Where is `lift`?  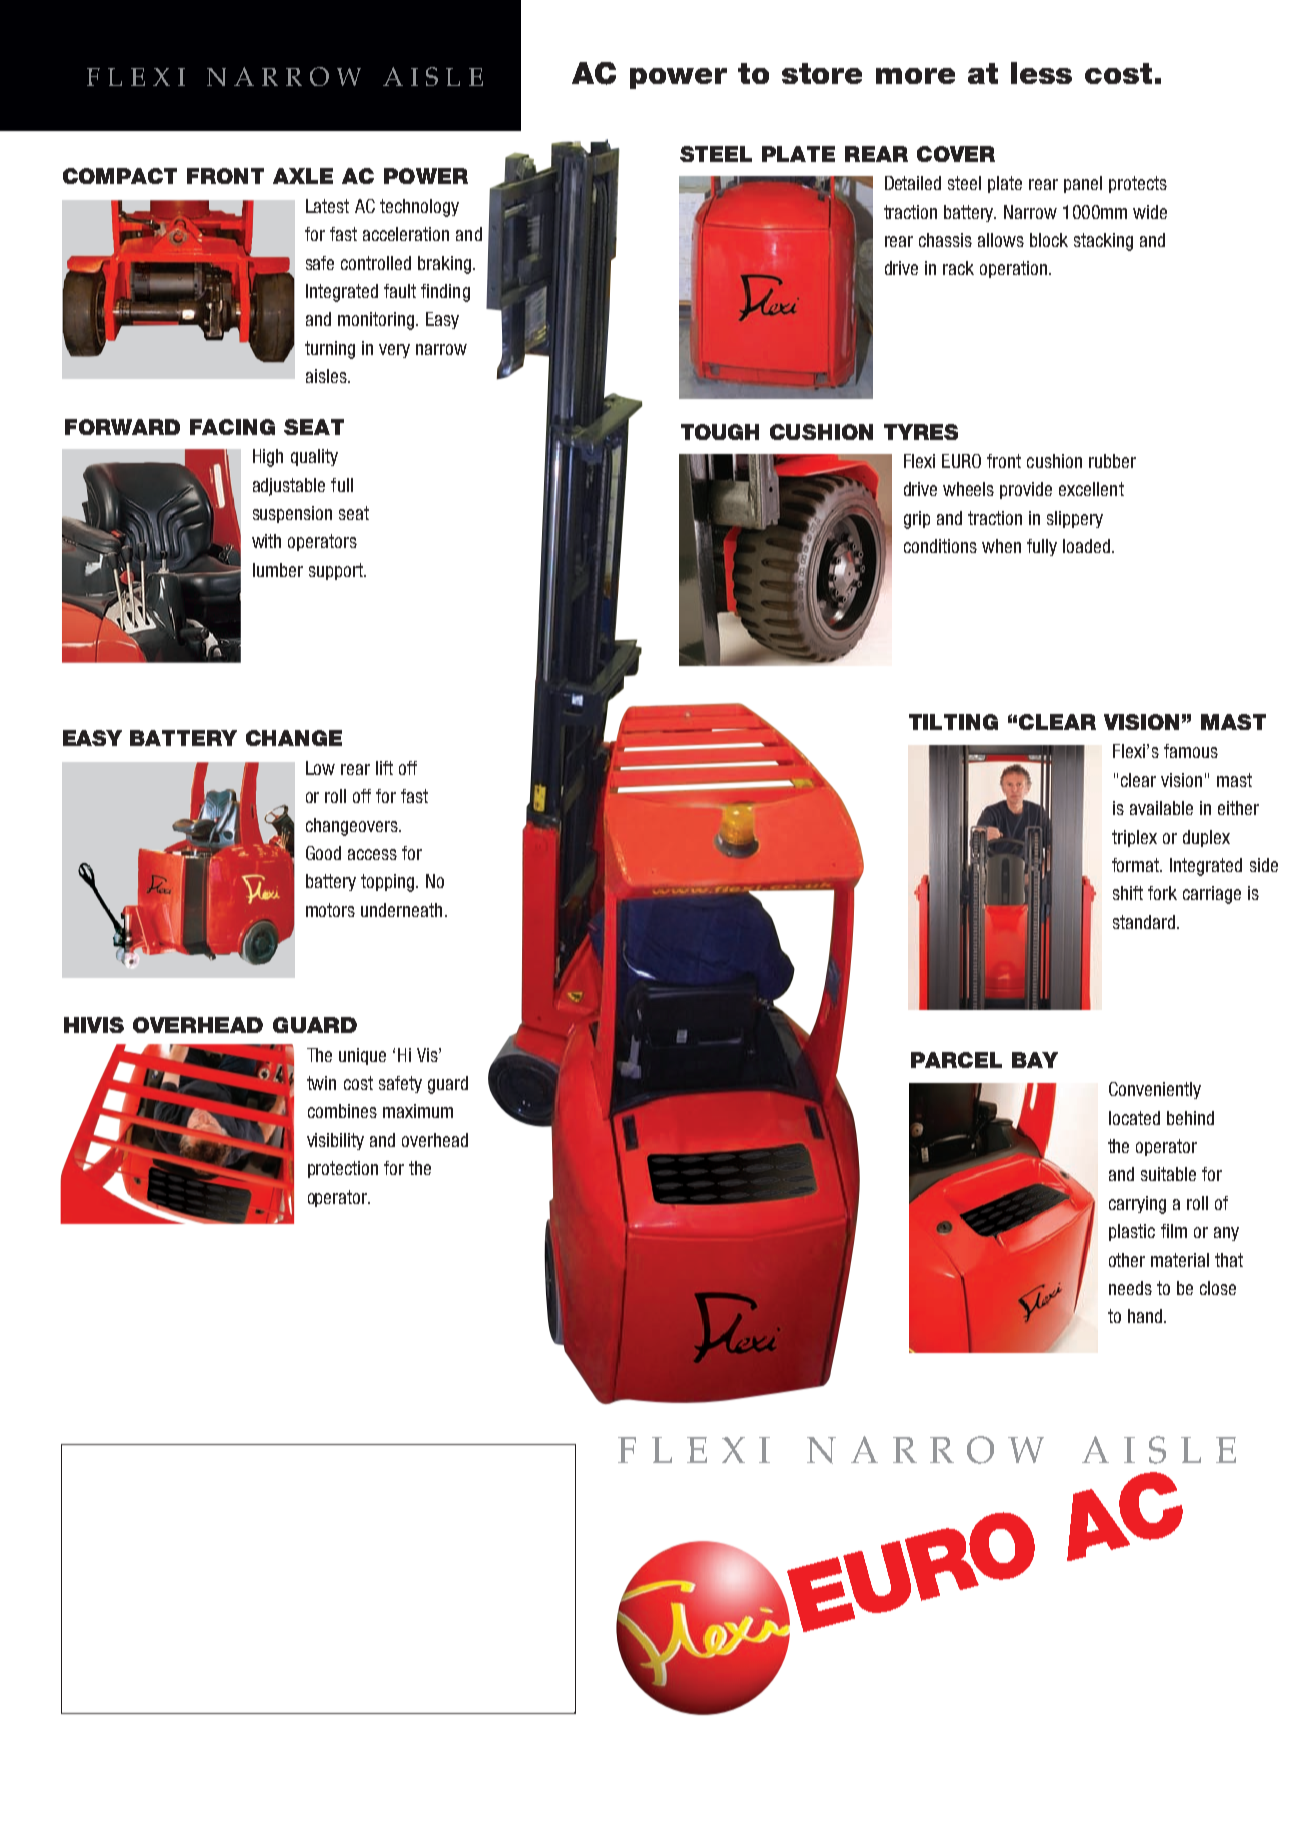 lift is located at coordinates (384, 768).
